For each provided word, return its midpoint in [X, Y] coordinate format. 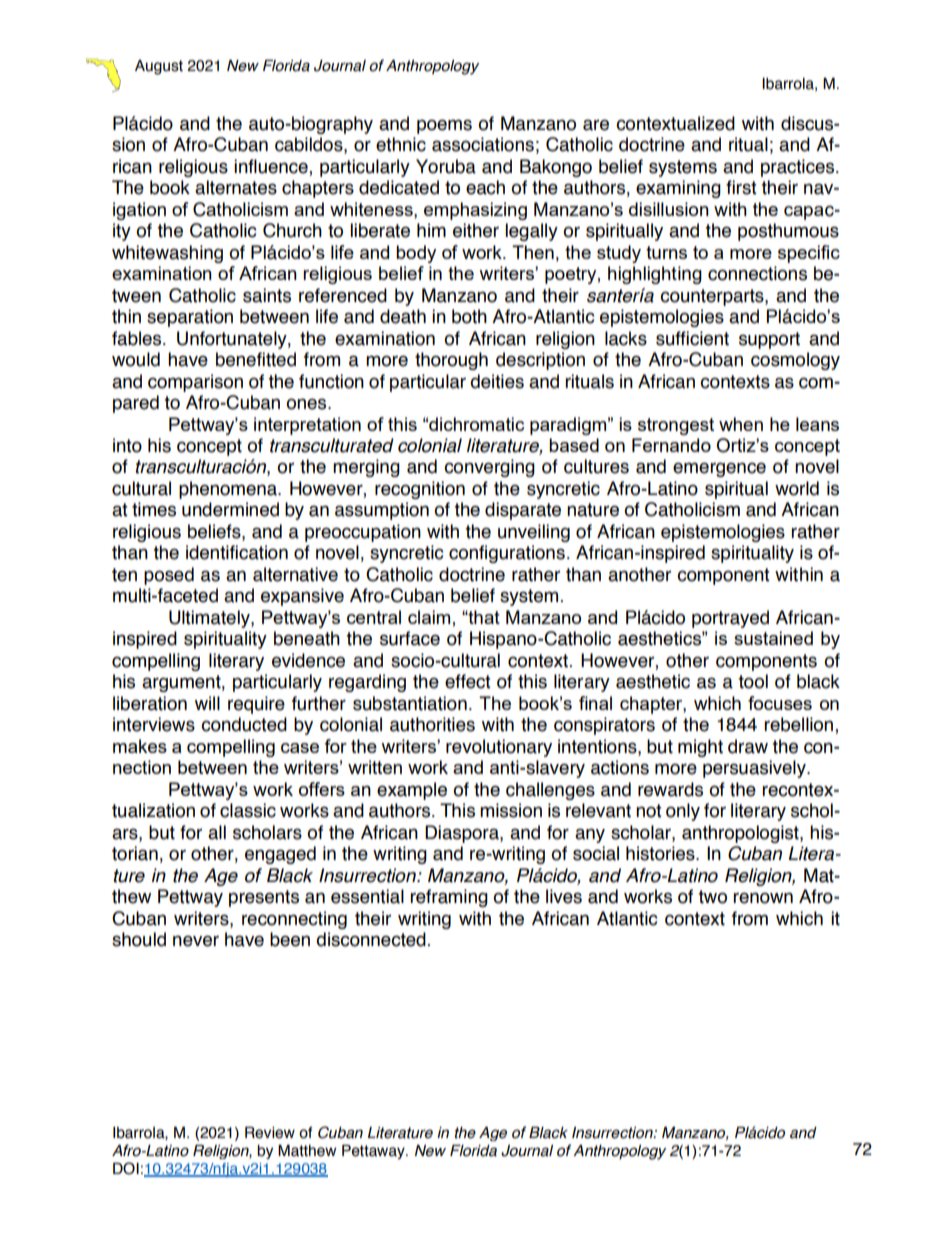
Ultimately [210, 619]
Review [270, 1133]
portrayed [730, 619]
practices [799, 168]
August [159, 67]
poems [444, 126]
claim [429, 617]
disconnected [371, 939]
